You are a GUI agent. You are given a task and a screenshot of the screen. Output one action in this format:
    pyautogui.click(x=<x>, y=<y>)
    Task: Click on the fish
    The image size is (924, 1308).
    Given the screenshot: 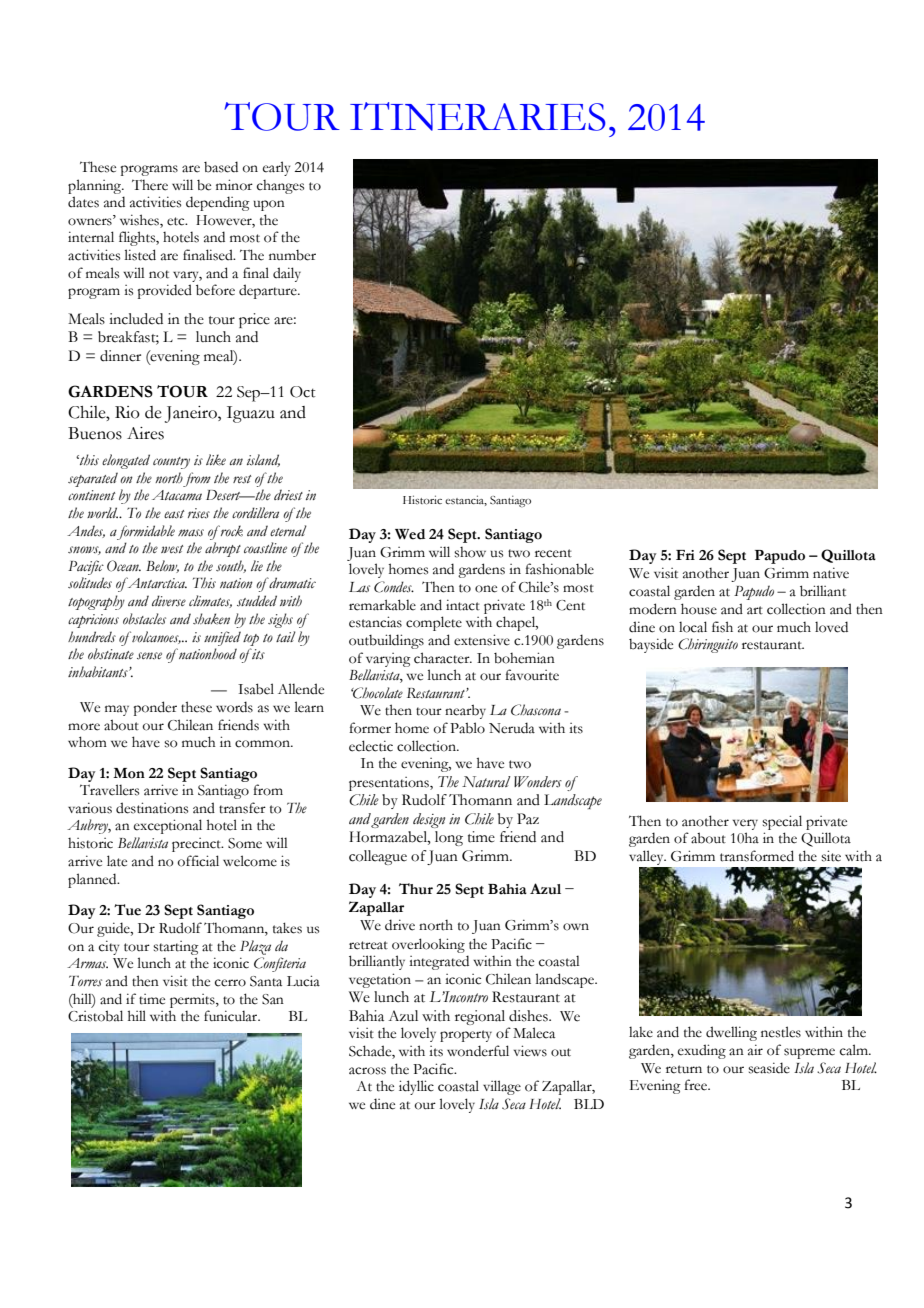 What is the action you would take?
    pyautogui.click(x=722, y=627)
